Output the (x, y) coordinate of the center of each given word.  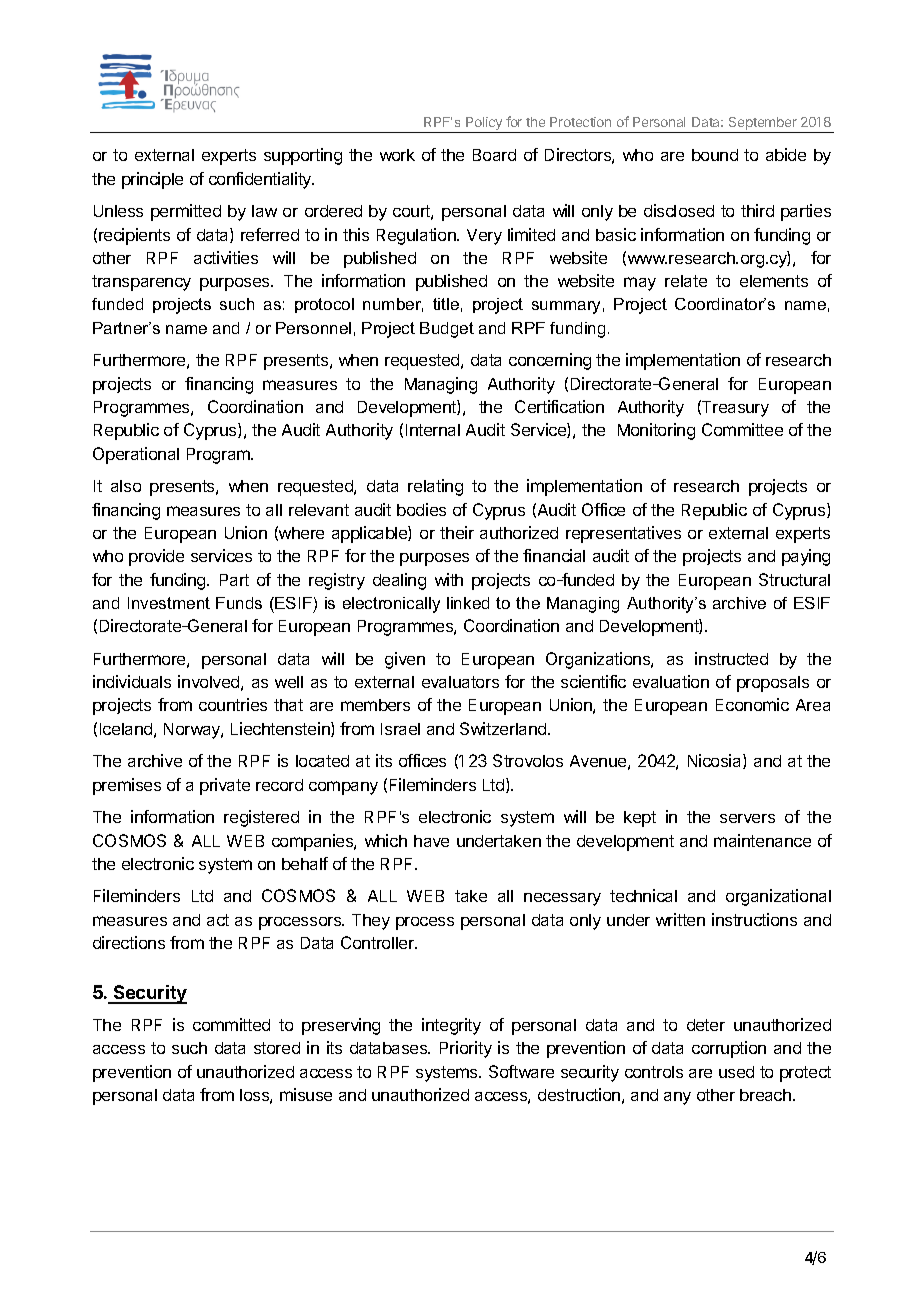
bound (715, 155)
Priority (466, 1049)
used (736, 1072)
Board (494, 155)
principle (152, 180)
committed (231, 1024)
